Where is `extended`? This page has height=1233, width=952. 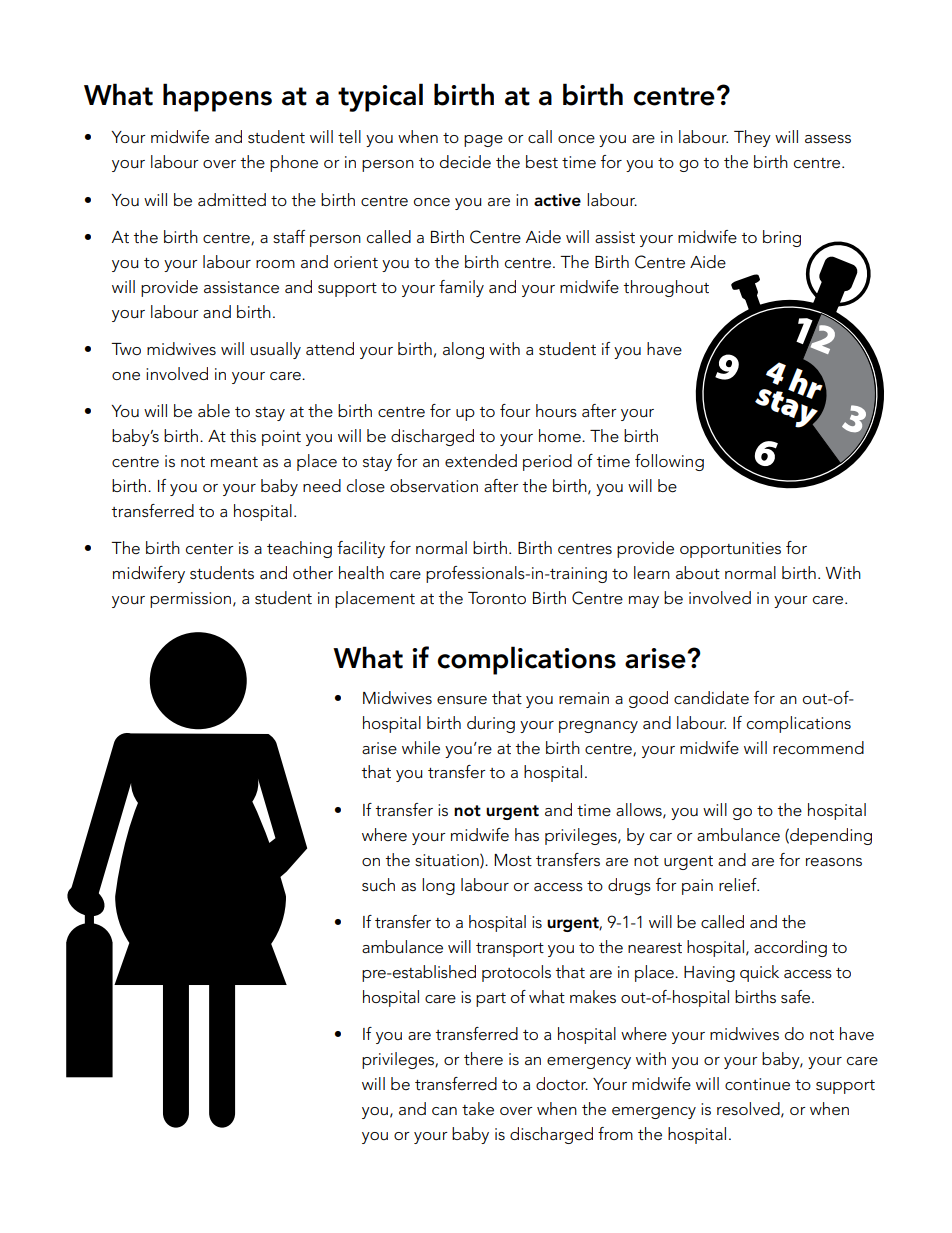 extended is located at coordinates (481, 461).
